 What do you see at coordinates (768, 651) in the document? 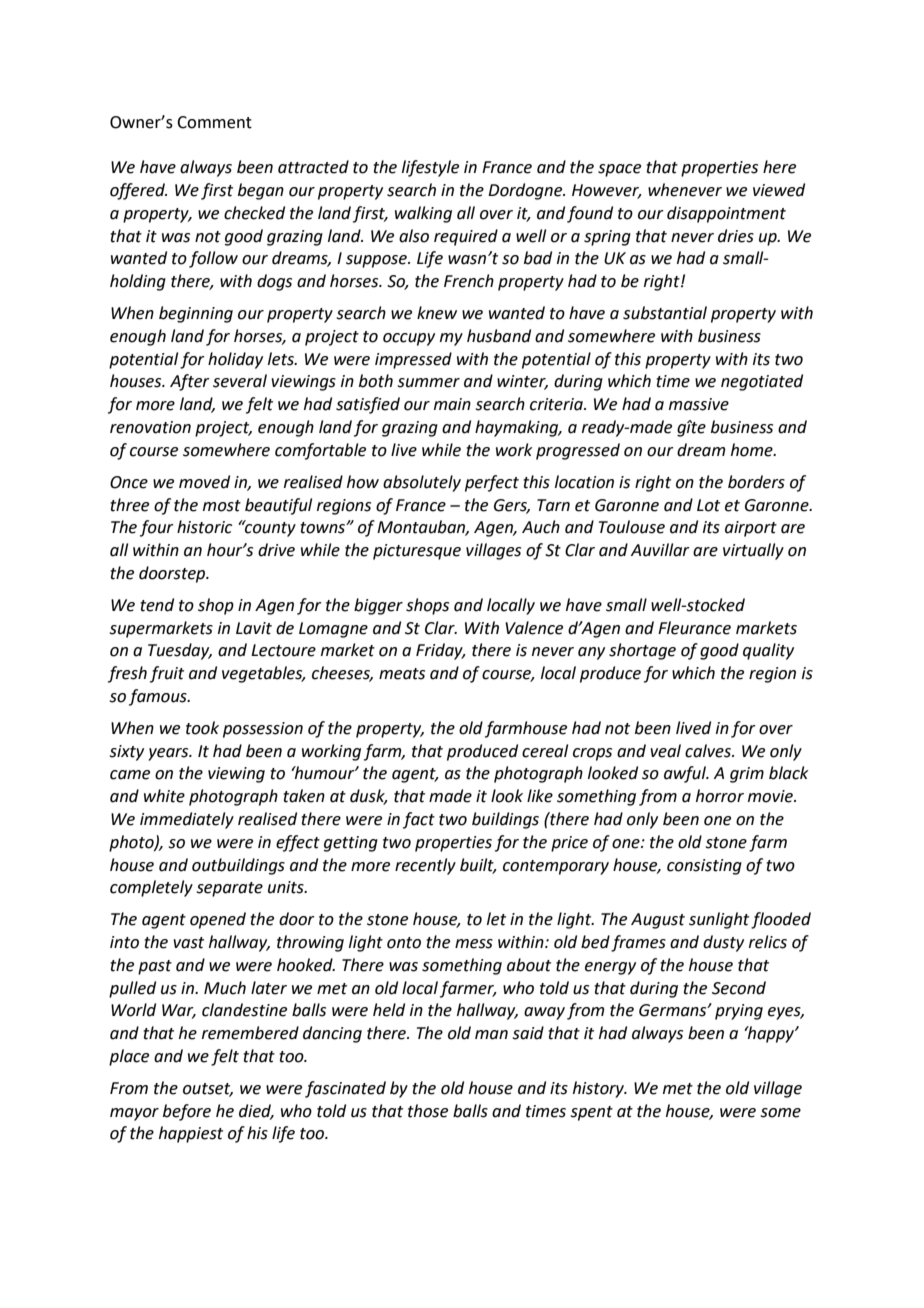
I see `quality` at bounding box center [768, 651].
